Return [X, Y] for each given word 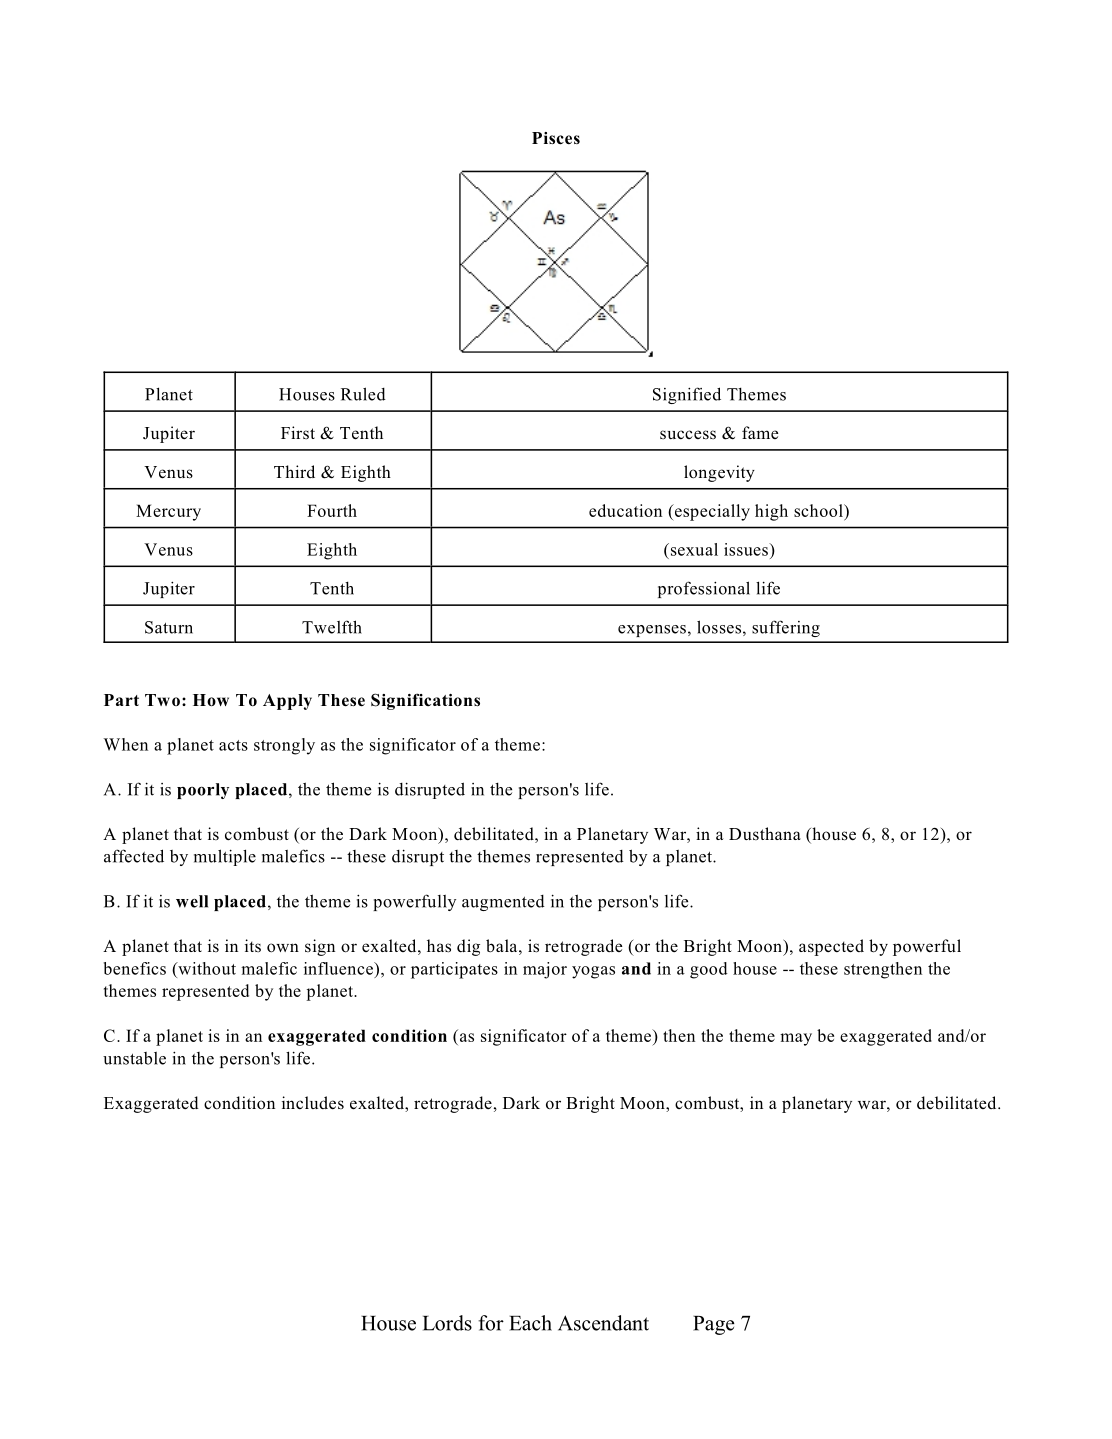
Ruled [363, 394]
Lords [447, 1323]
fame [760, 432]
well [192, 901]
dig [468, 947]
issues [747, 549]
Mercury [168, 512]
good [709, 970]
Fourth [332, 510]
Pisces [556, 138]
